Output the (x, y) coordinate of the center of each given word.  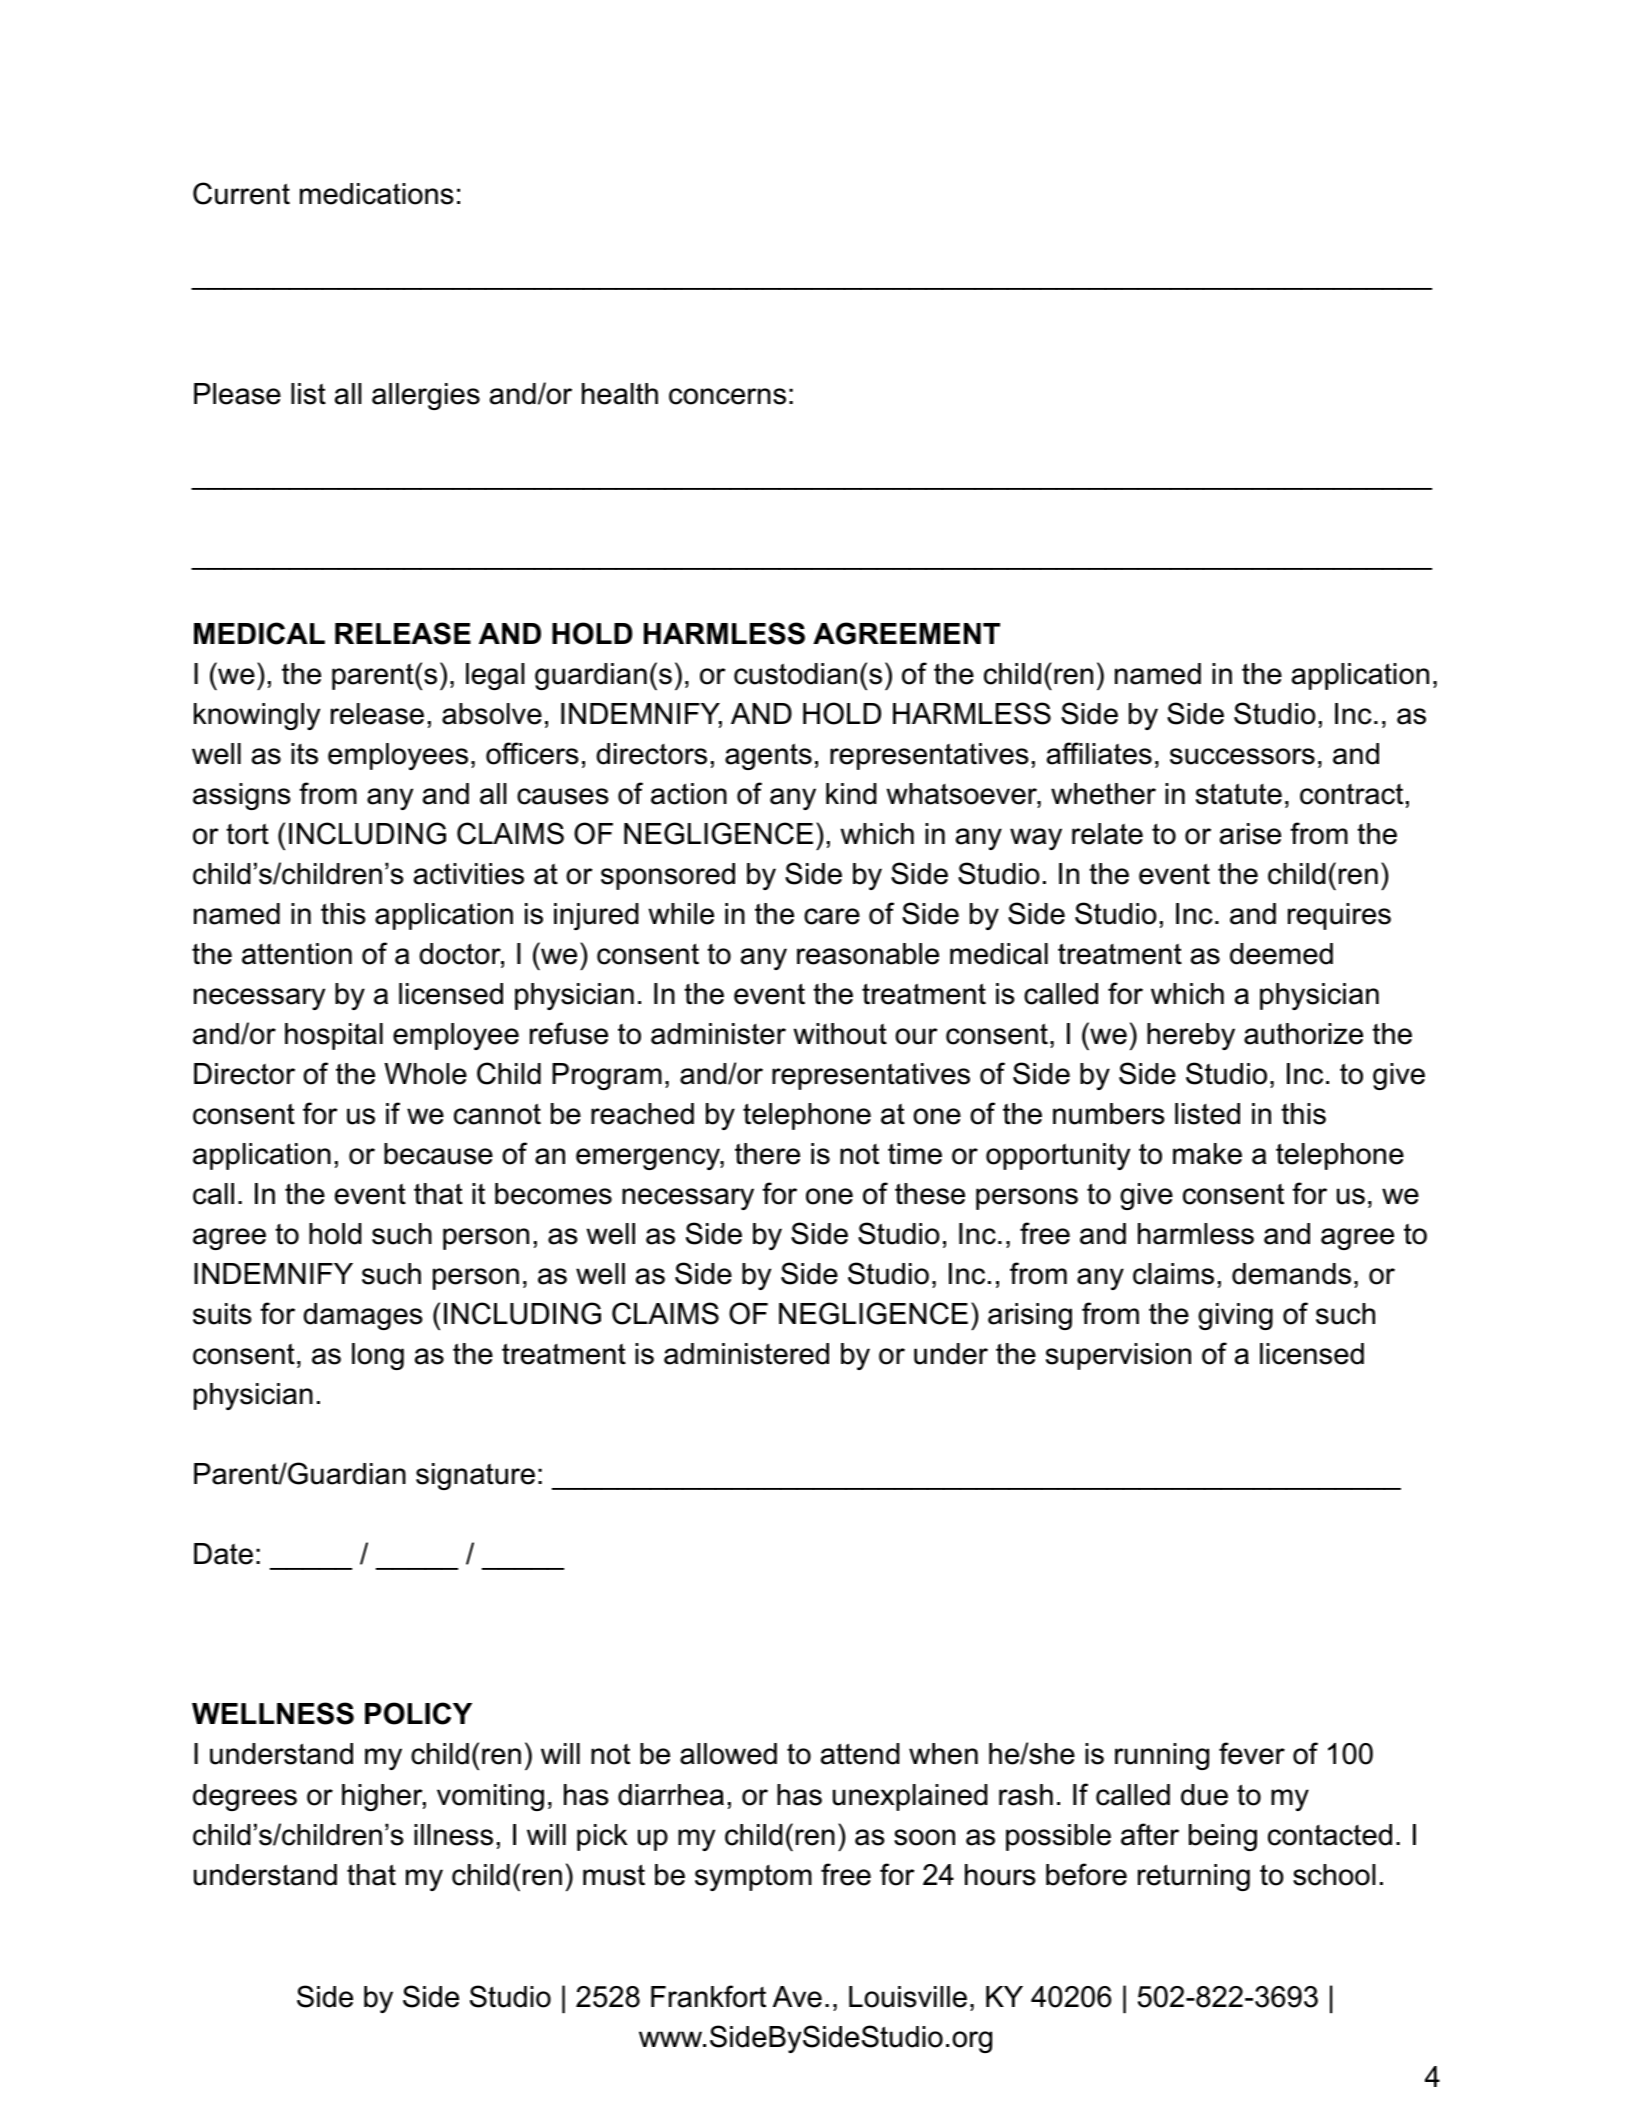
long (378, 1356)
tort (247, 834)
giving (1235, 1316)
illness (453, 1835)
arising (1030, 1316)
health (620, 394)
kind (851, 794)
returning (1194, 1877)
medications (377, 194)
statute (1239, 794)
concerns (727, 396)
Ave (797, 1997)
